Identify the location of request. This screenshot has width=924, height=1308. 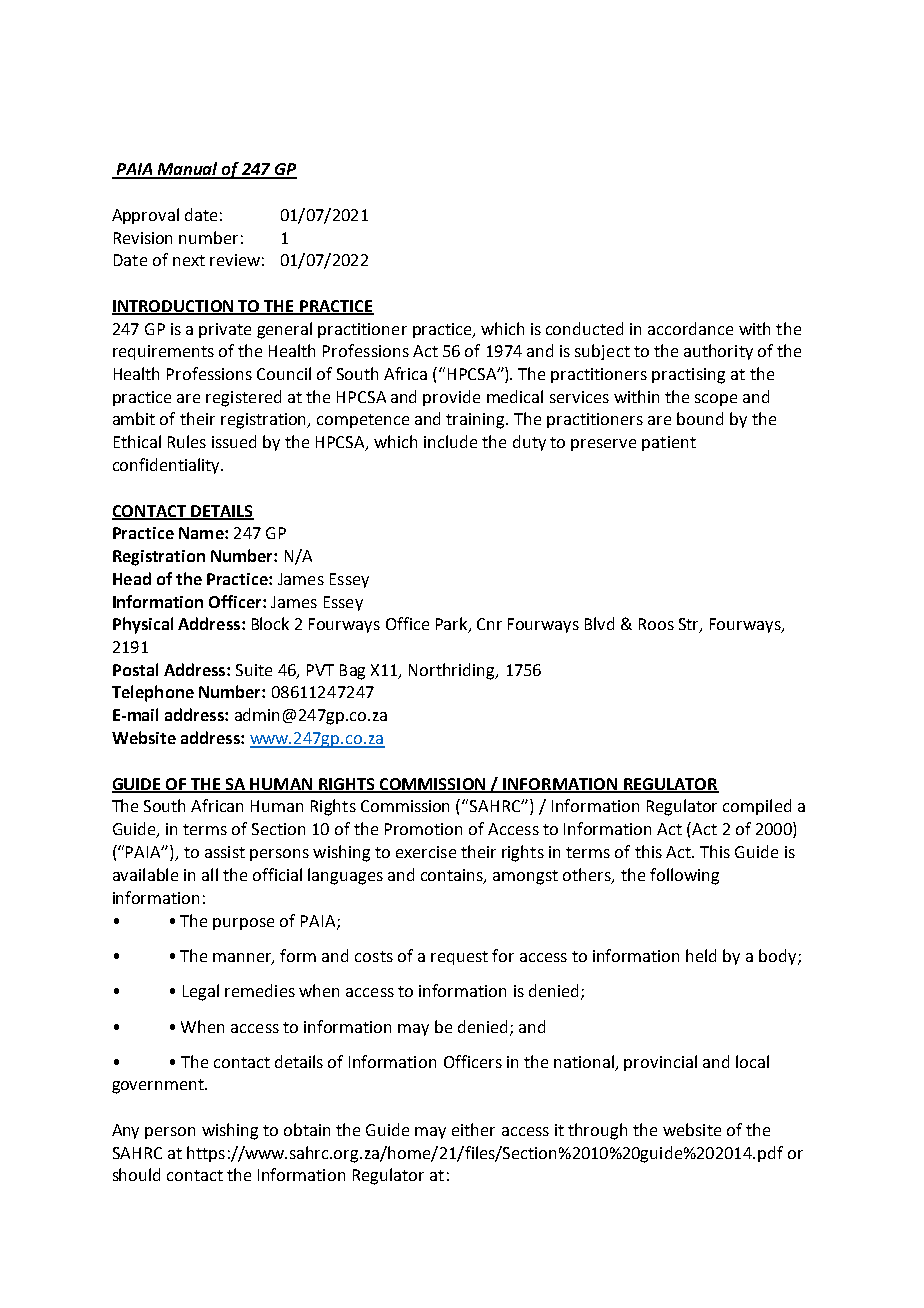
(459, 958).
